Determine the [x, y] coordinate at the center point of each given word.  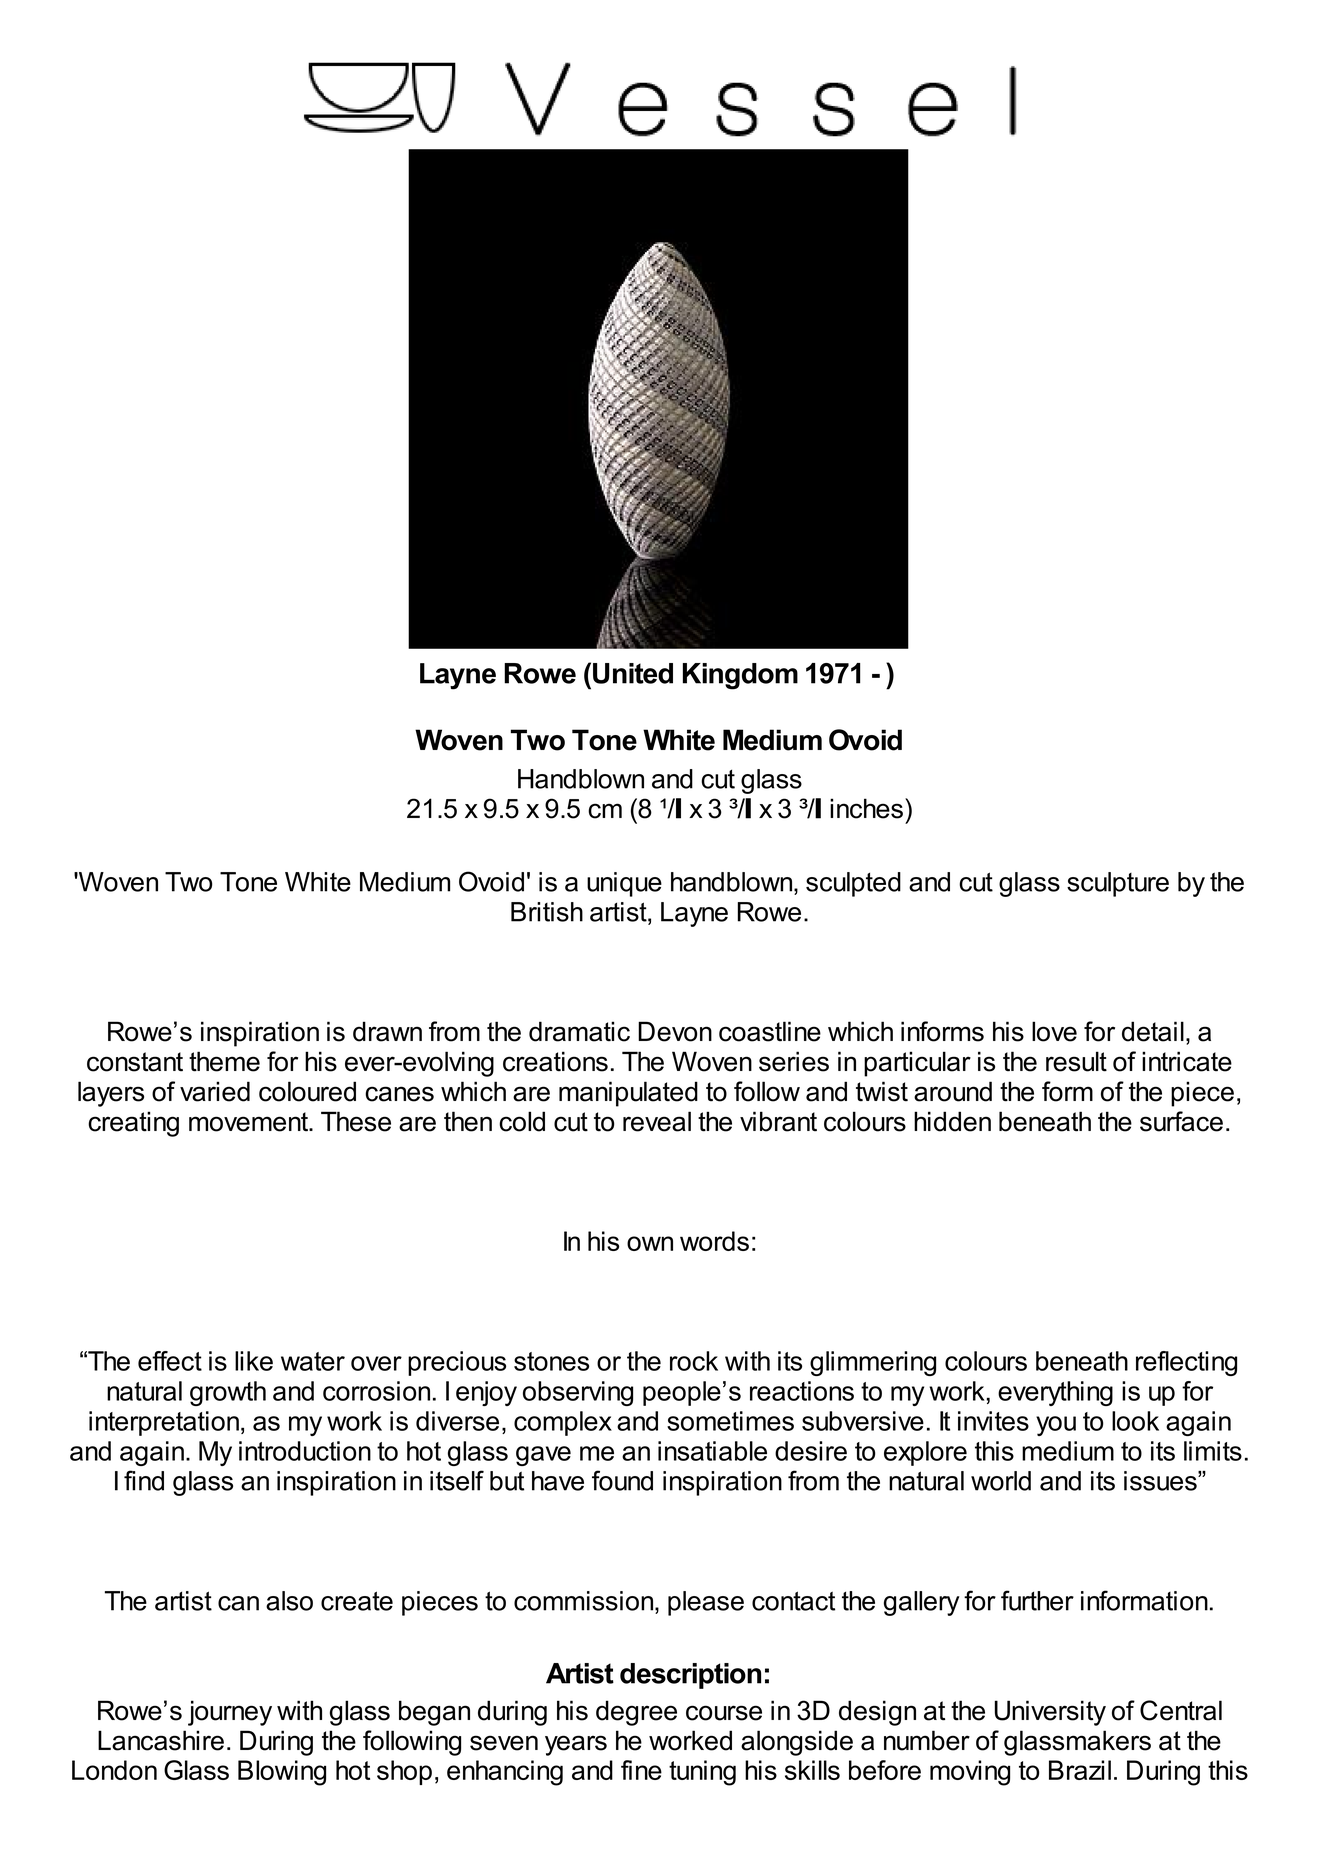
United [633, 673]
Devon [675, 1031]
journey [230, 1713]
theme [224, 1061]
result [1076, 1061]
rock [694, 1361]
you [1056, 1426]
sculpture [1118, 884]
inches [866, 808]
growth [228, 1393]
